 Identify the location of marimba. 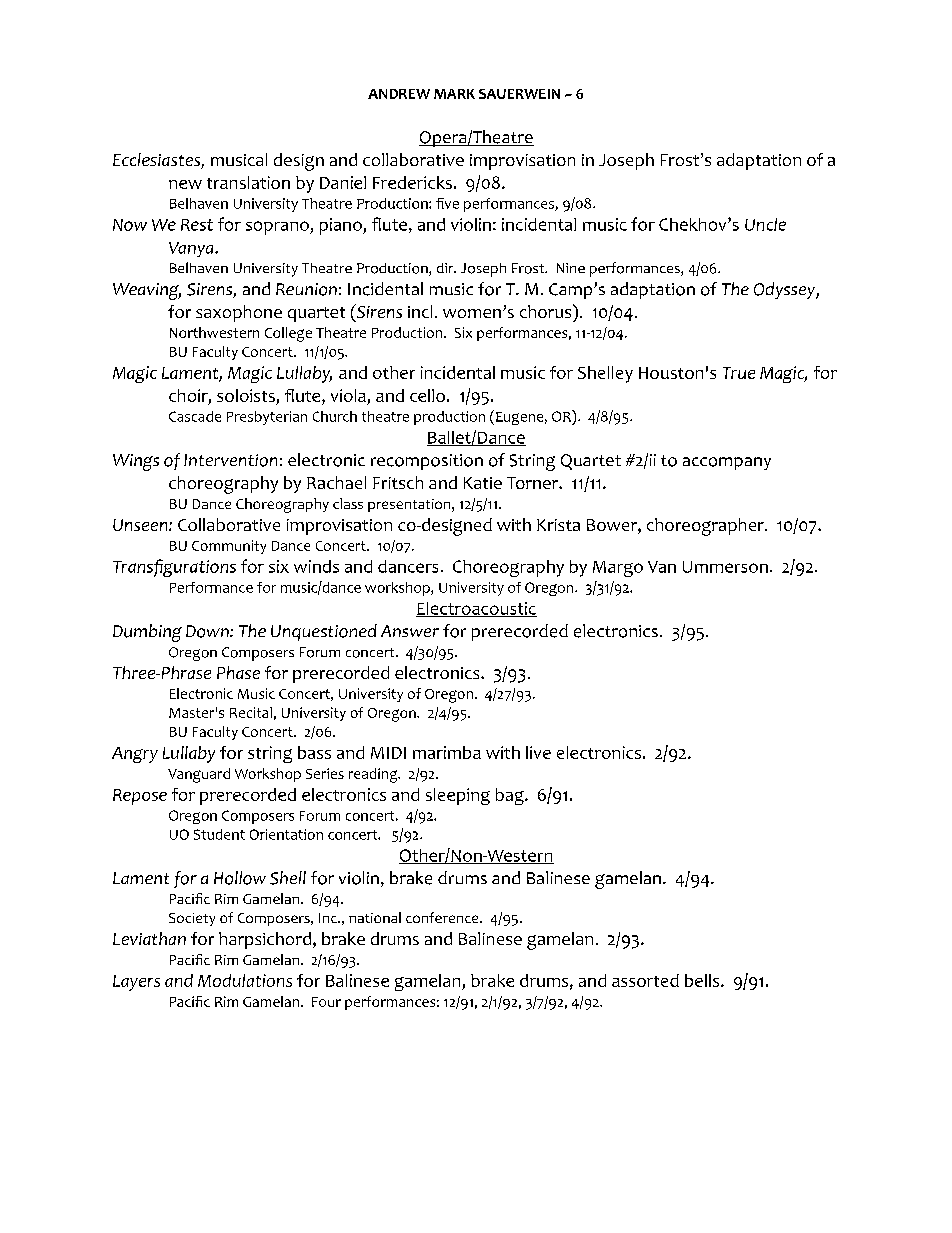
(447, 752).
